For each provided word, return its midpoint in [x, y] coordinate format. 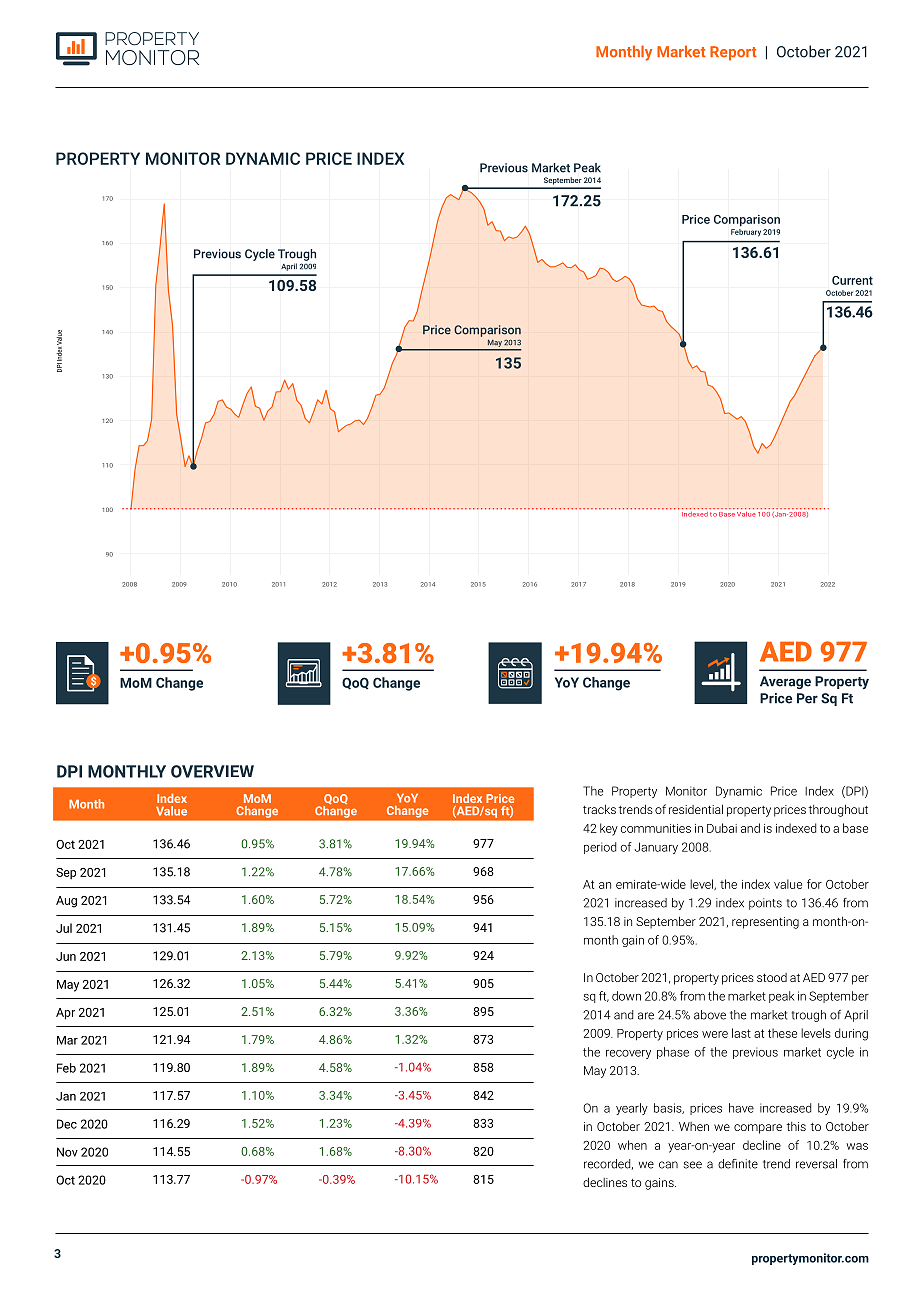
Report [733, 53]
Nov [67, 1152]
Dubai [722, 828]
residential [696, 809]
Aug [66, 902]
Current [852, 280]
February [746, 231]
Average [785, 682]
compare [758, 1129]
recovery [628, 1054]
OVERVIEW [212, 771]
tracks [599, 809]
